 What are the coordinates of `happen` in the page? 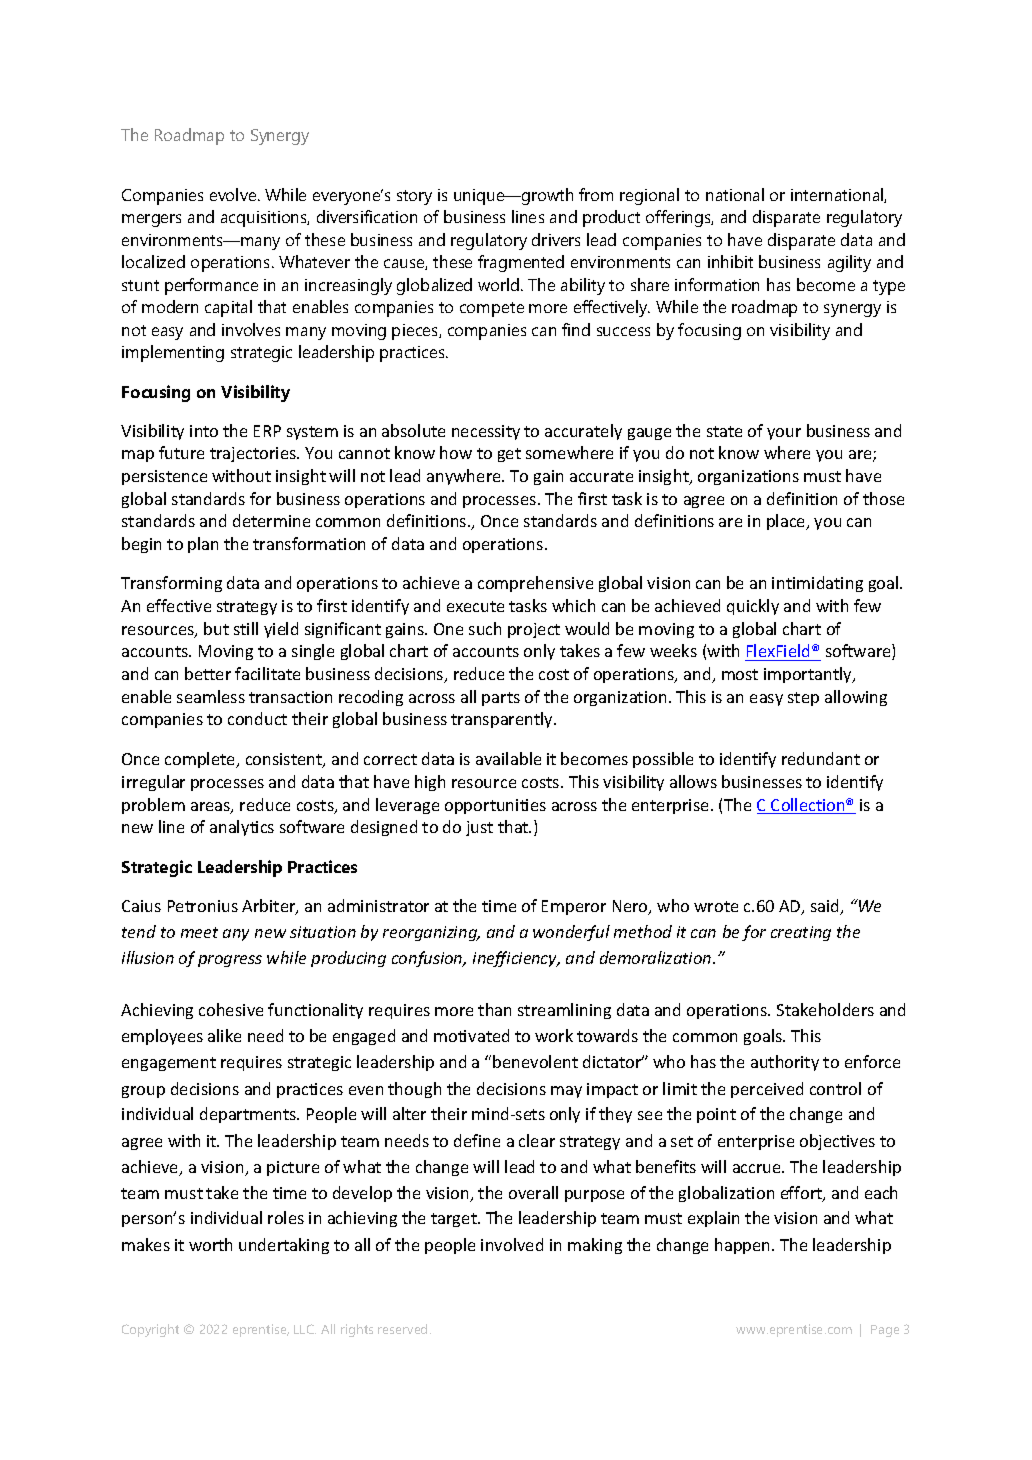 It's located at (744, 1246).
